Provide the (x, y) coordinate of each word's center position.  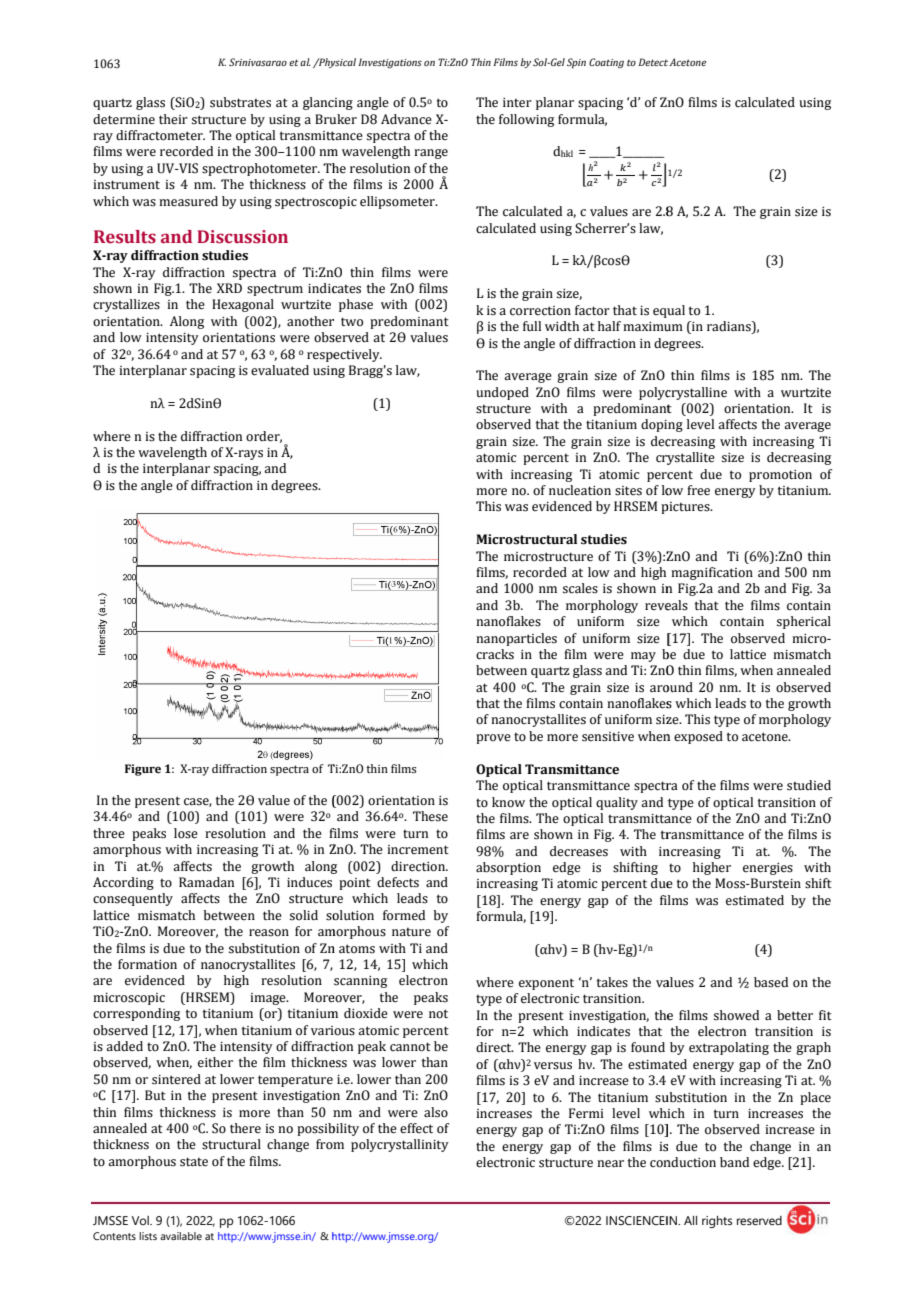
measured (188, 201)
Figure (143, 770)
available (181, 1236)
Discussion (242, 237)
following (526, 120)
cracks (495, 654)
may (643, 657)
